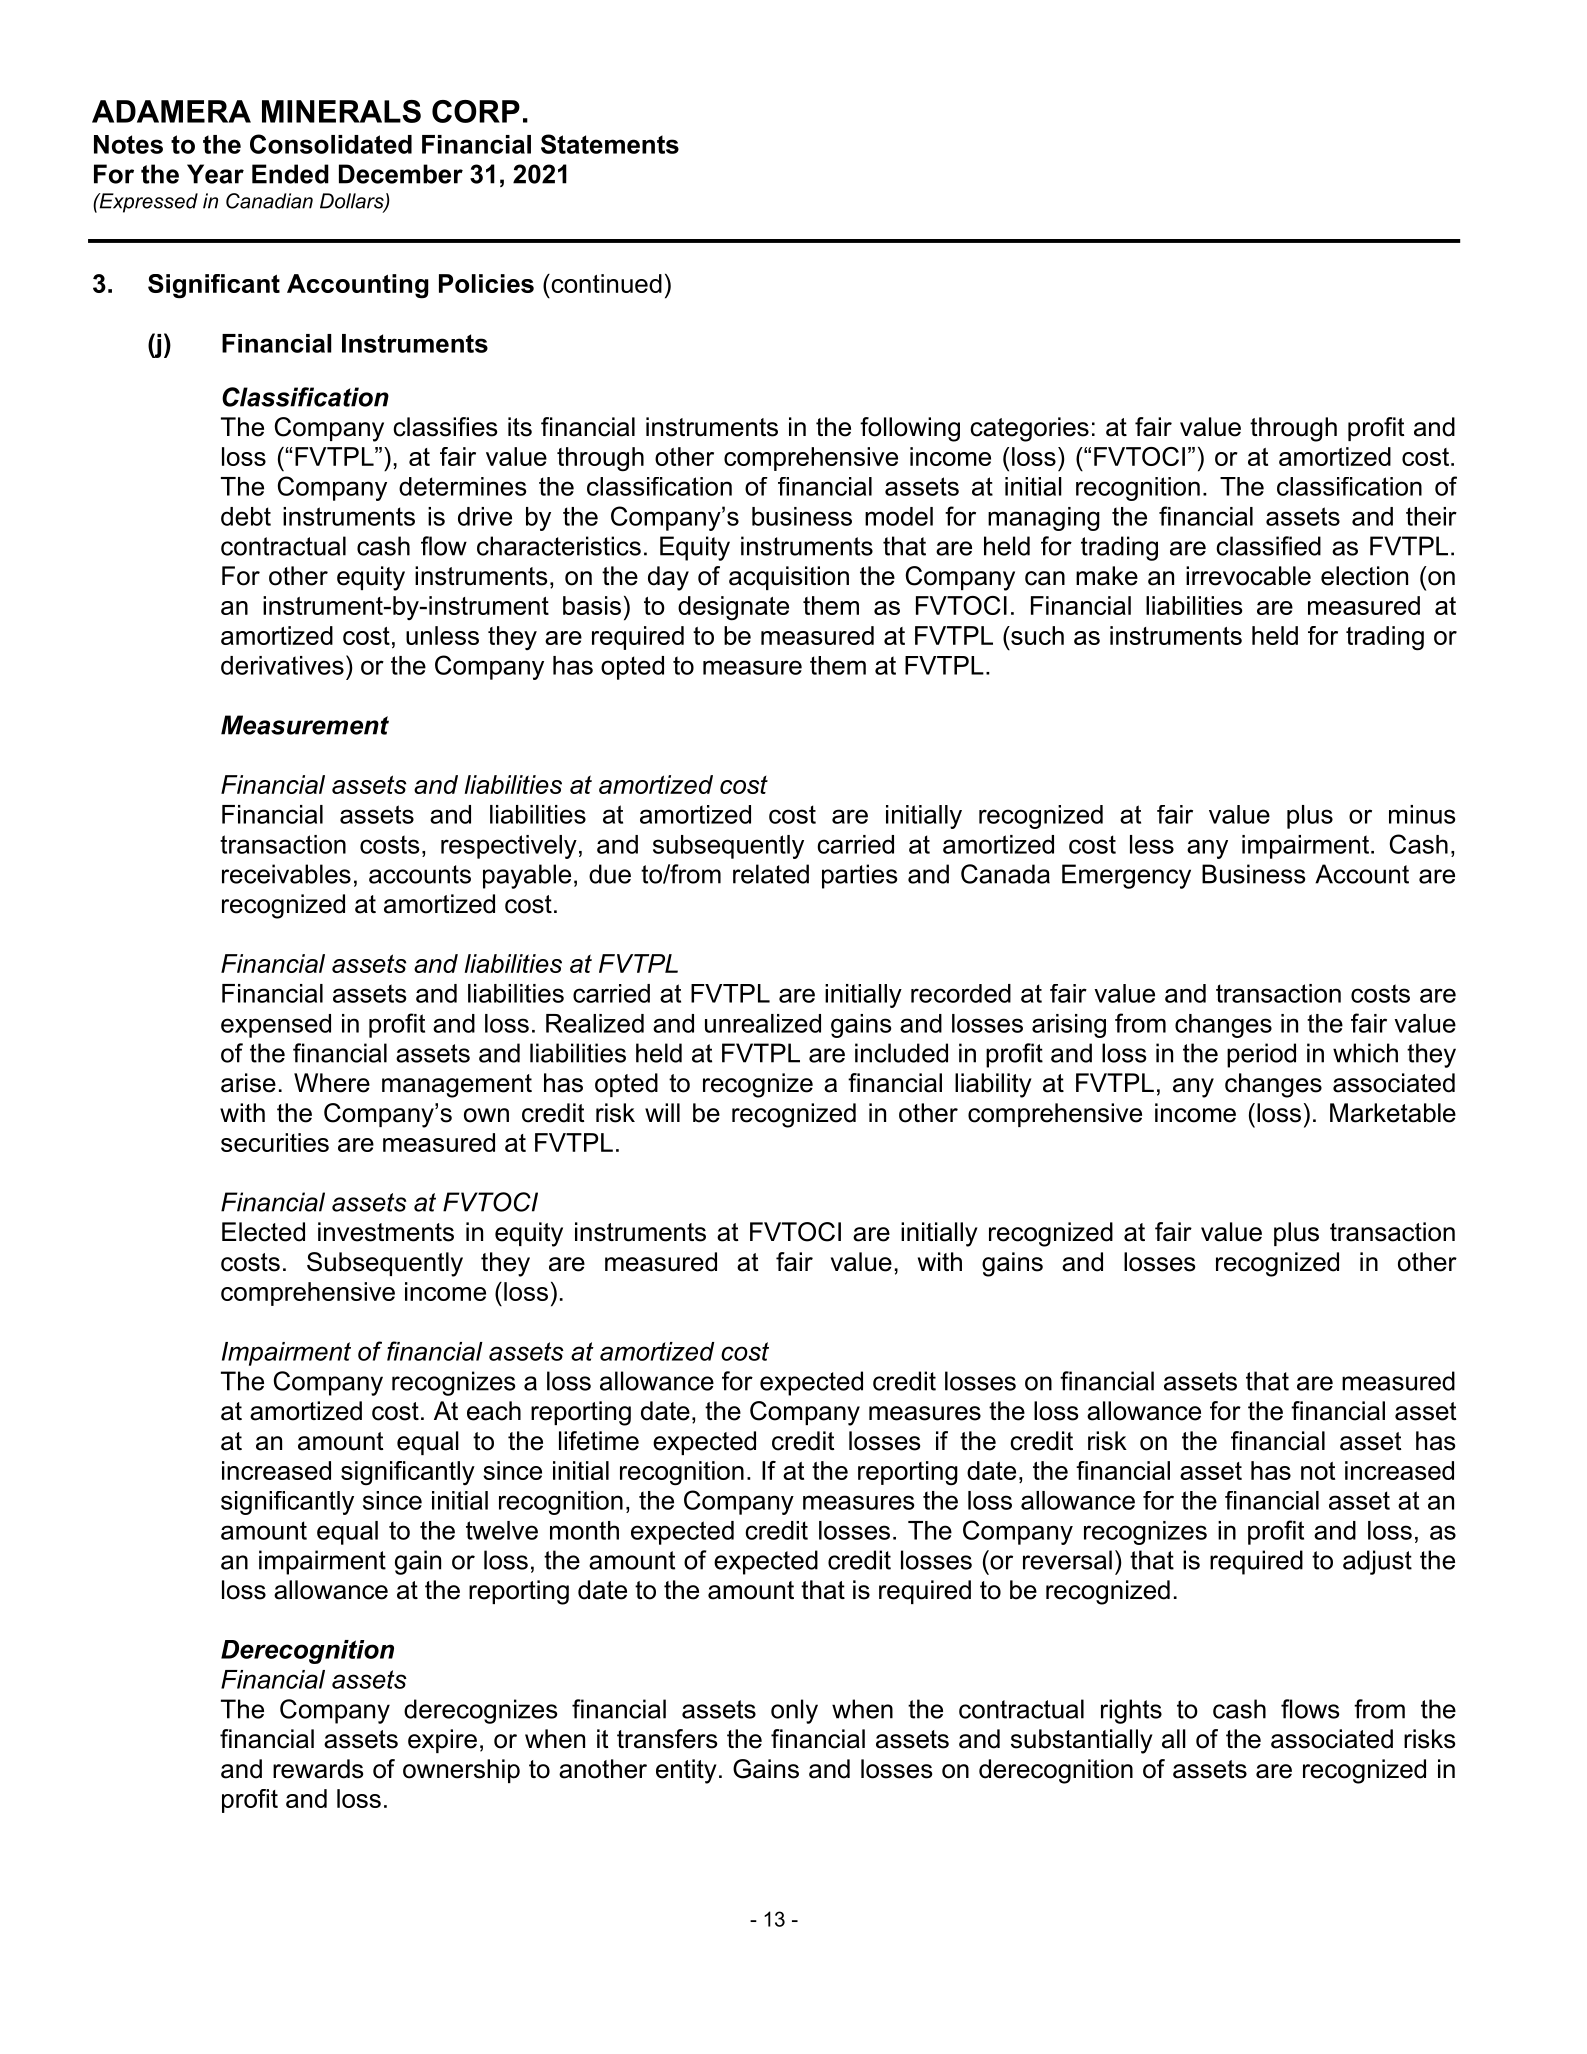  What do you see at coordinates (286, 874) in the document?
I see `receivables` at bounding box center [286, 874].
